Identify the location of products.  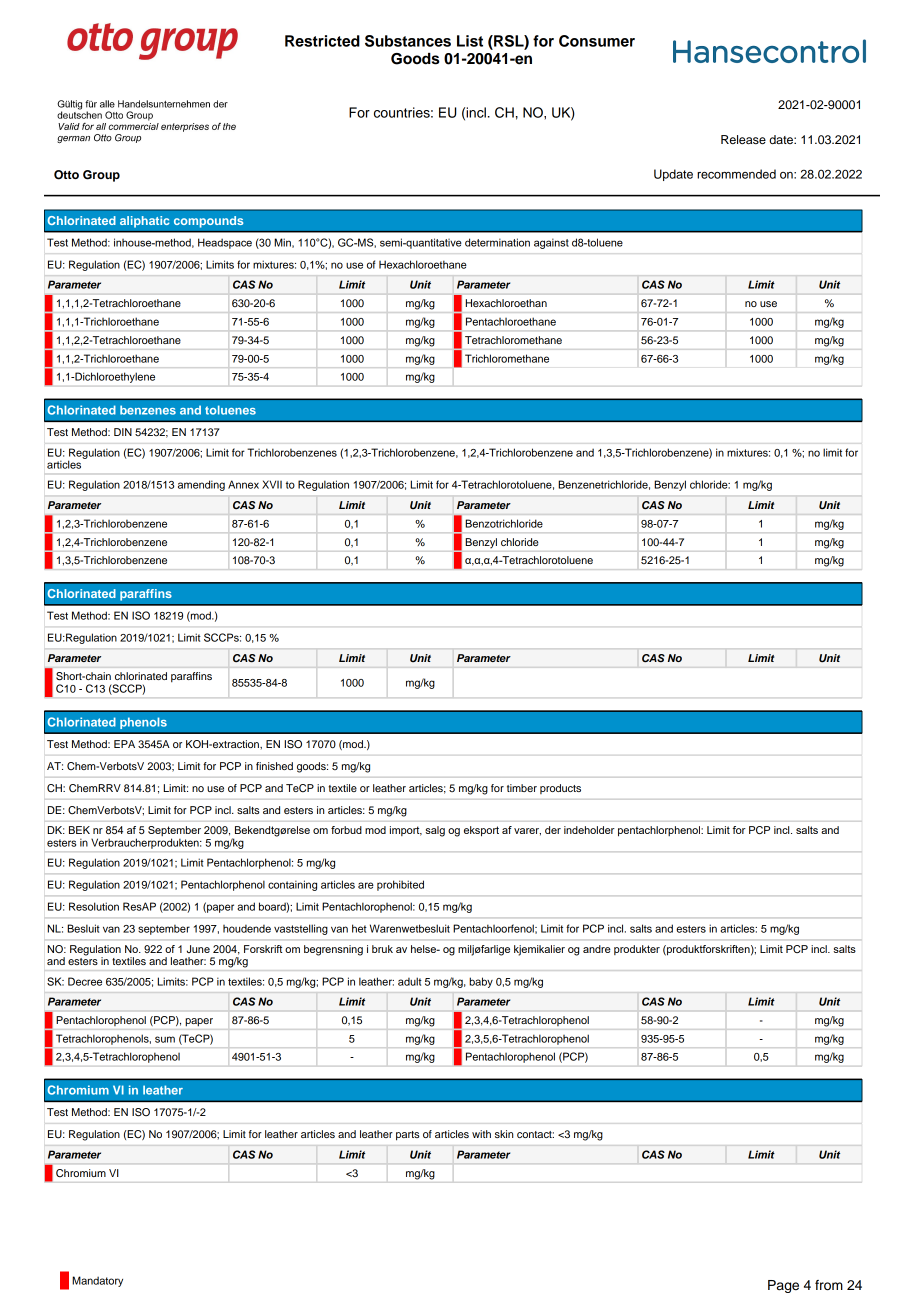
(560, 789).
